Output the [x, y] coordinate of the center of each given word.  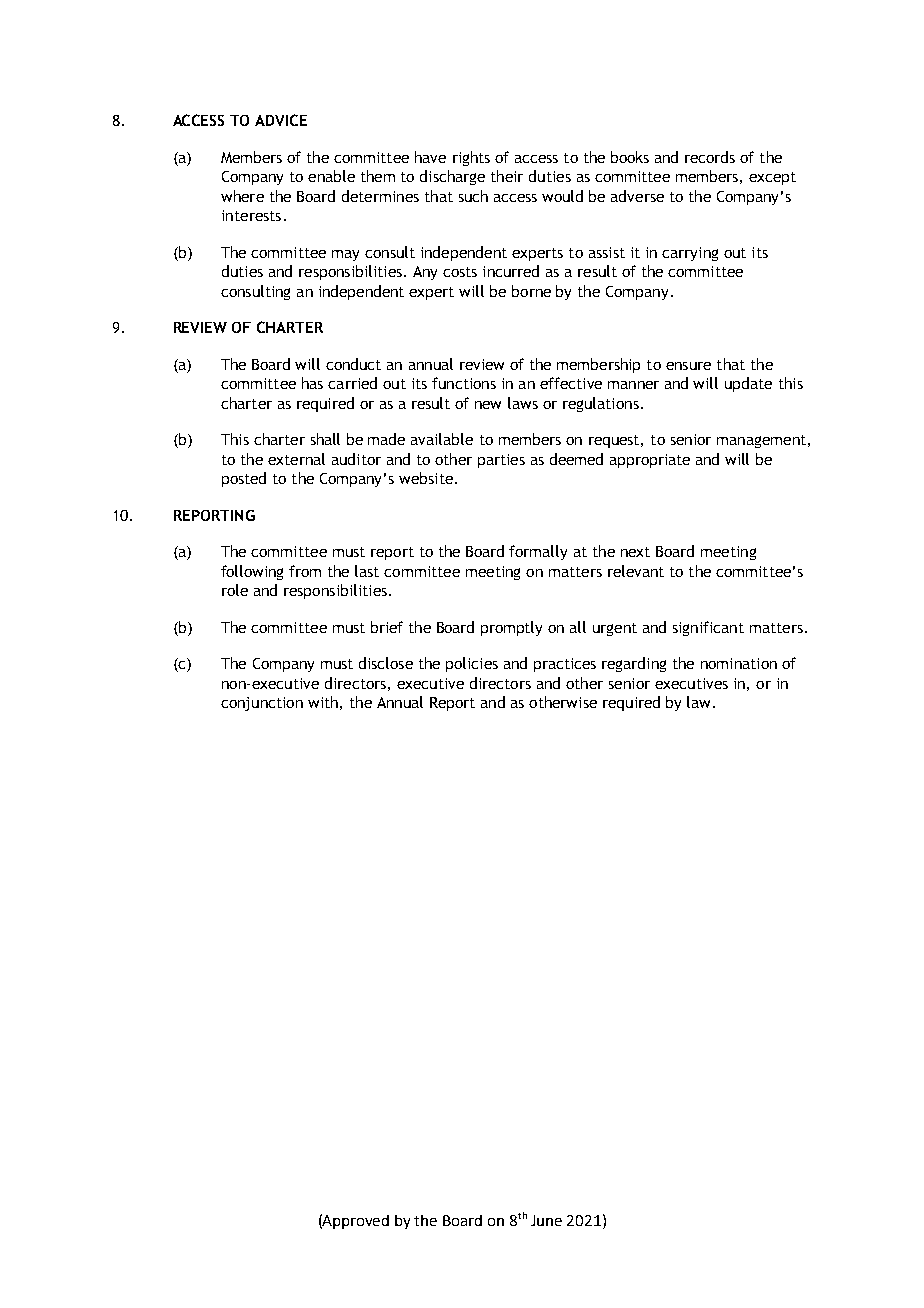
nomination [739, 663]
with [323, 702]
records [710, 157]
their [507, 176]
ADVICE [281, 120]
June [546, 1220]
